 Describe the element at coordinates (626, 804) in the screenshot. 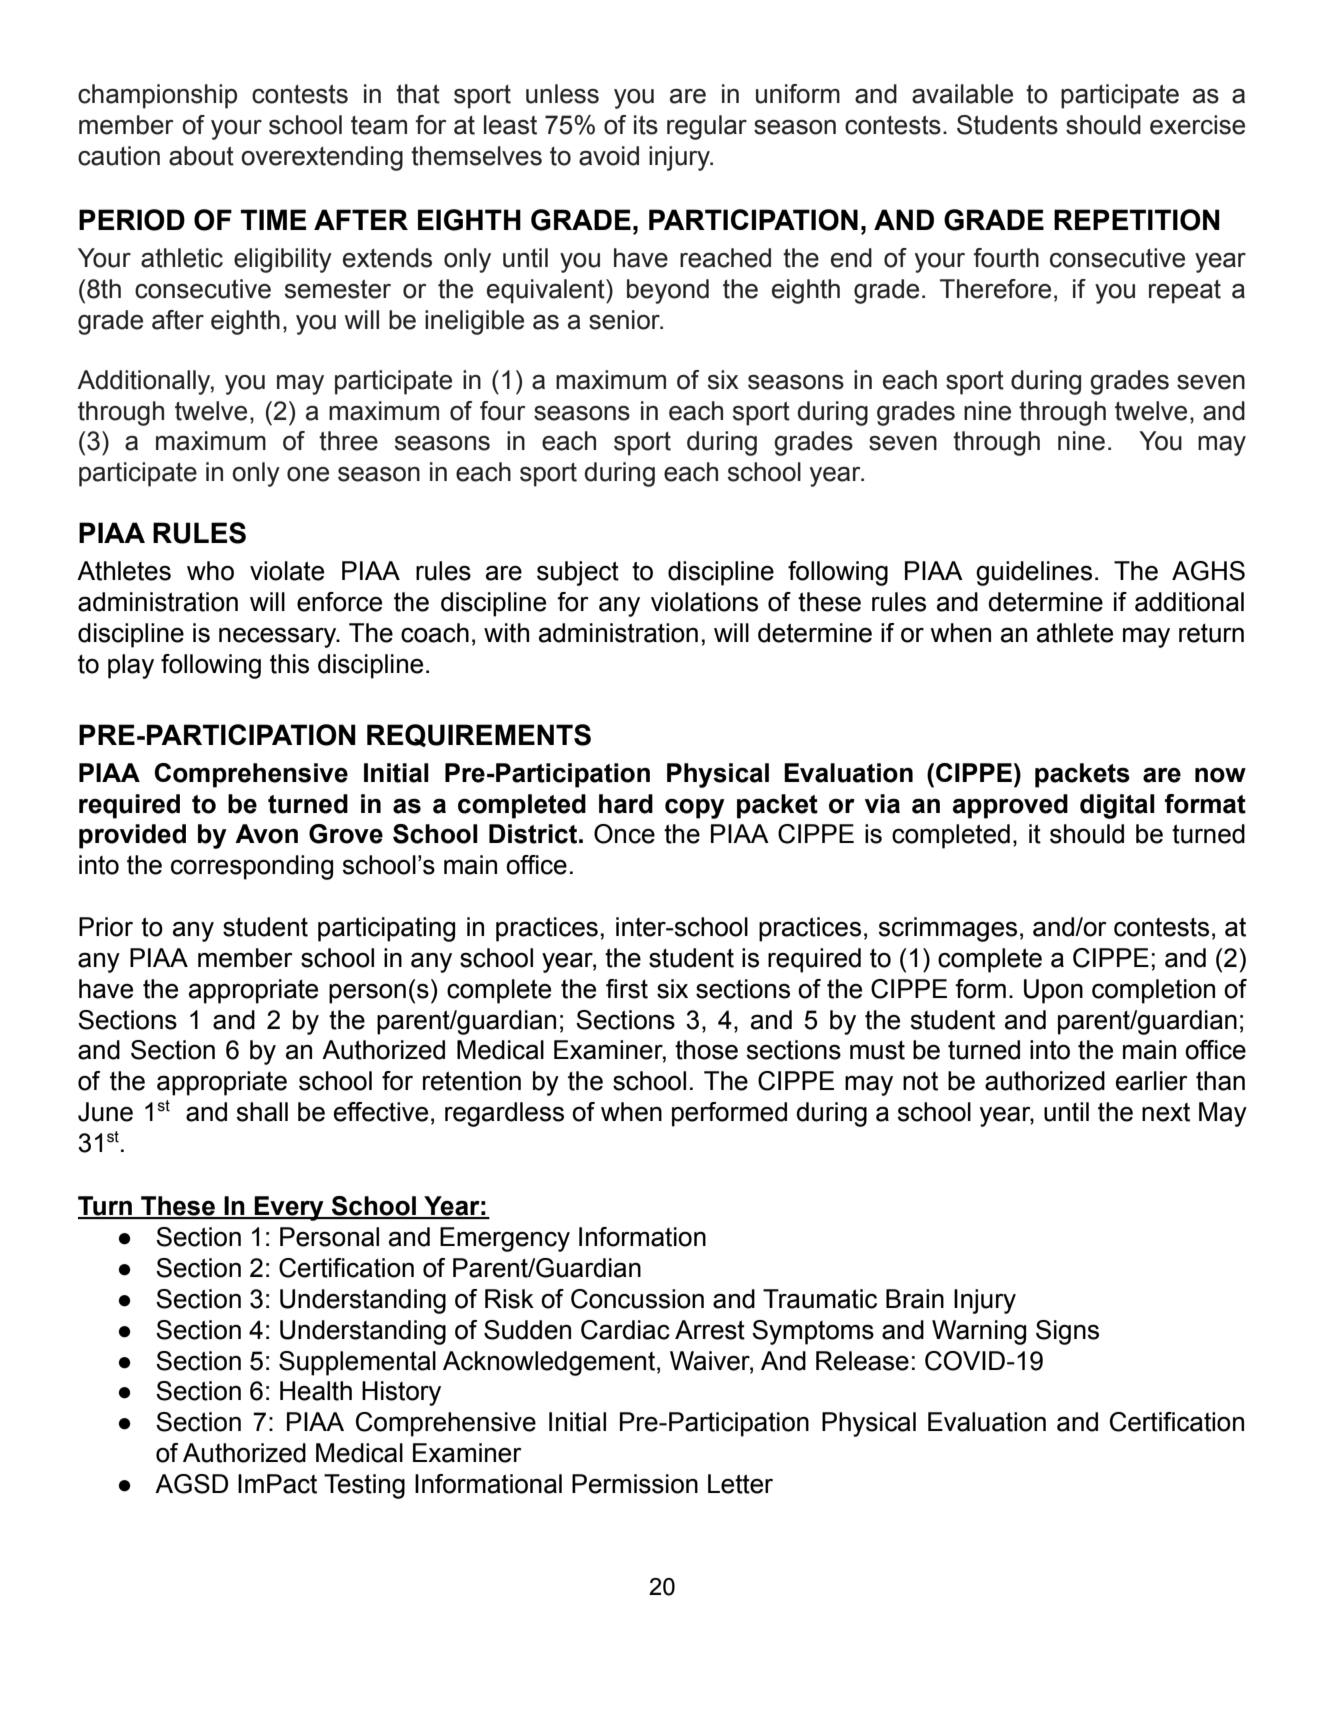

I see `hard` at that location.
